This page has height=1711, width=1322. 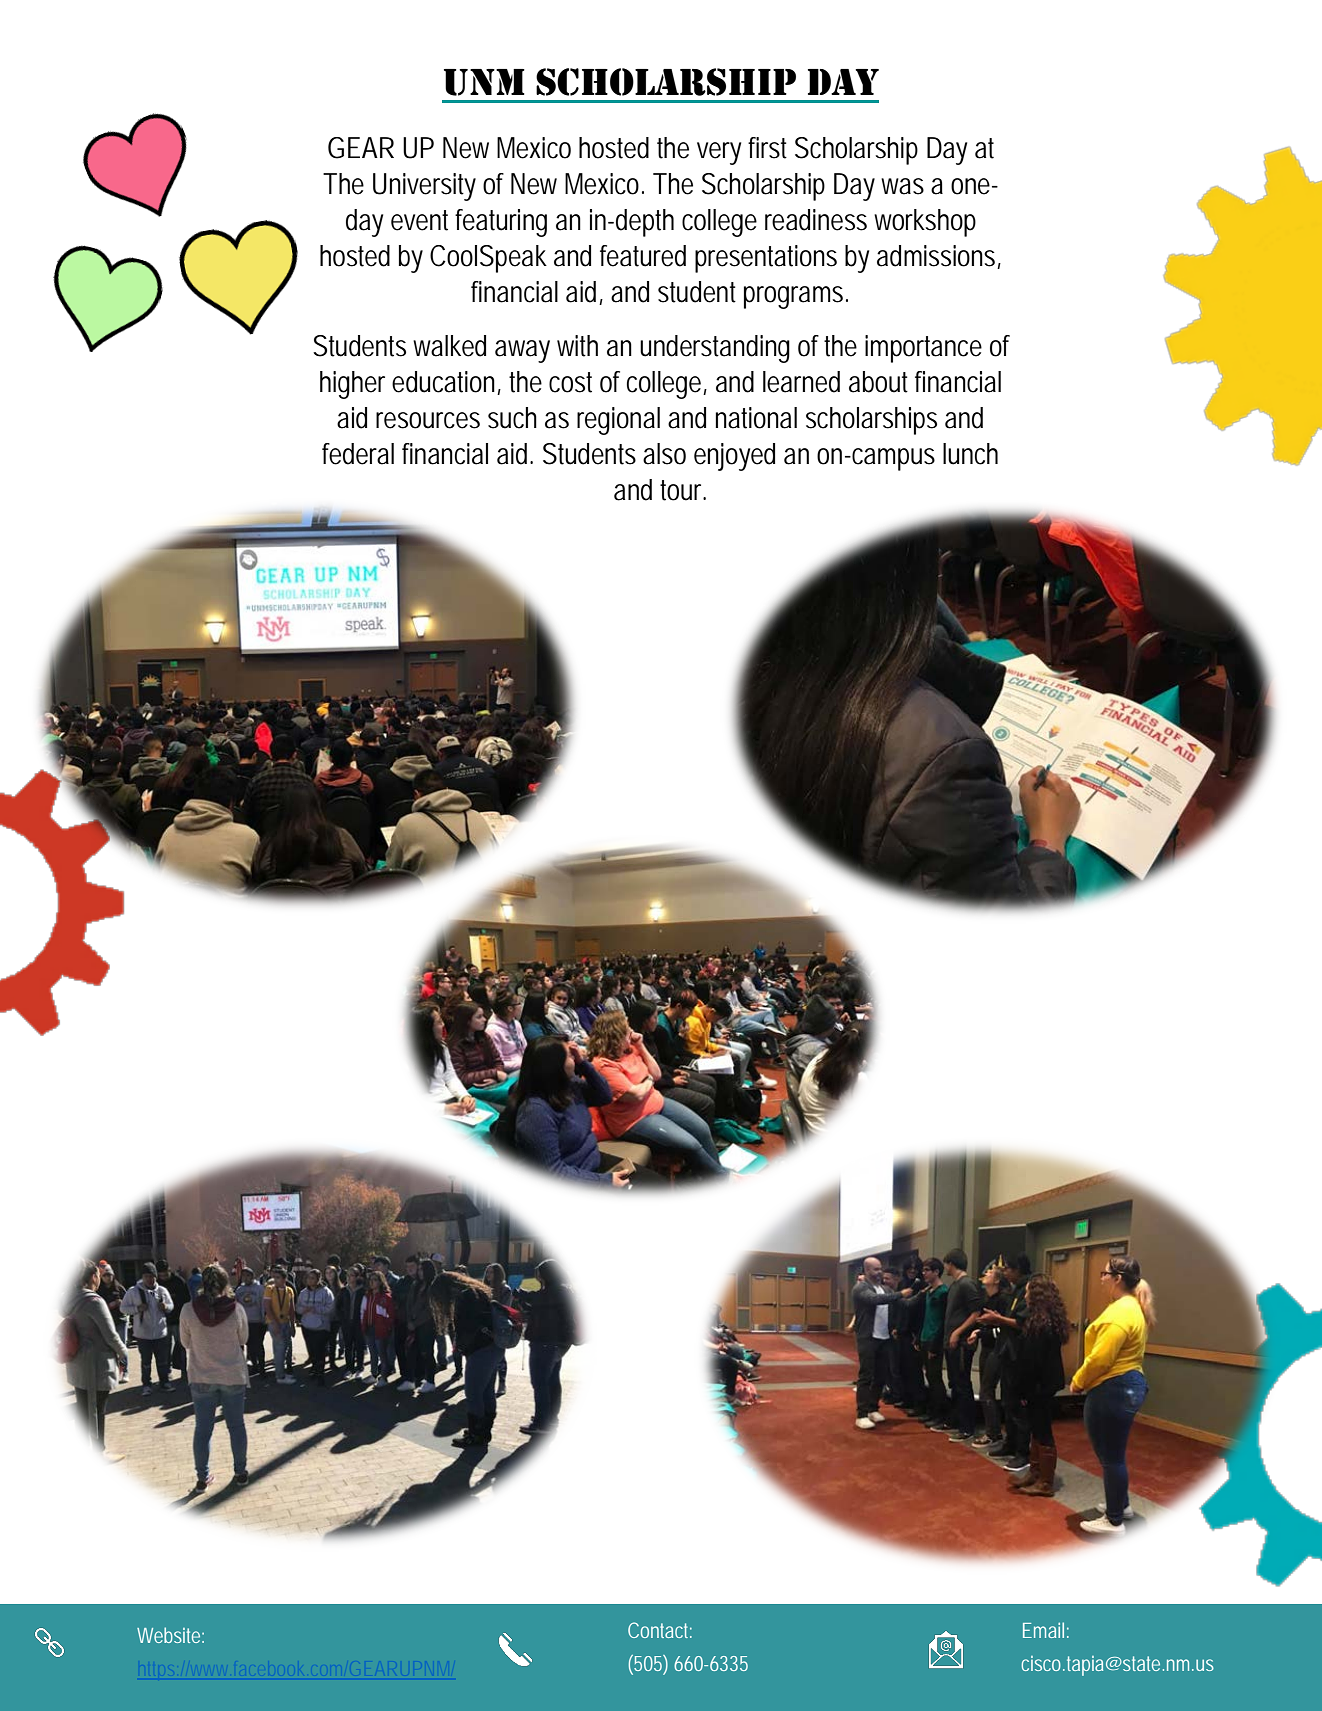 What do you see at coordinates (358, 454) in the page?
I see `federal` at bounding box center [358, 454].
